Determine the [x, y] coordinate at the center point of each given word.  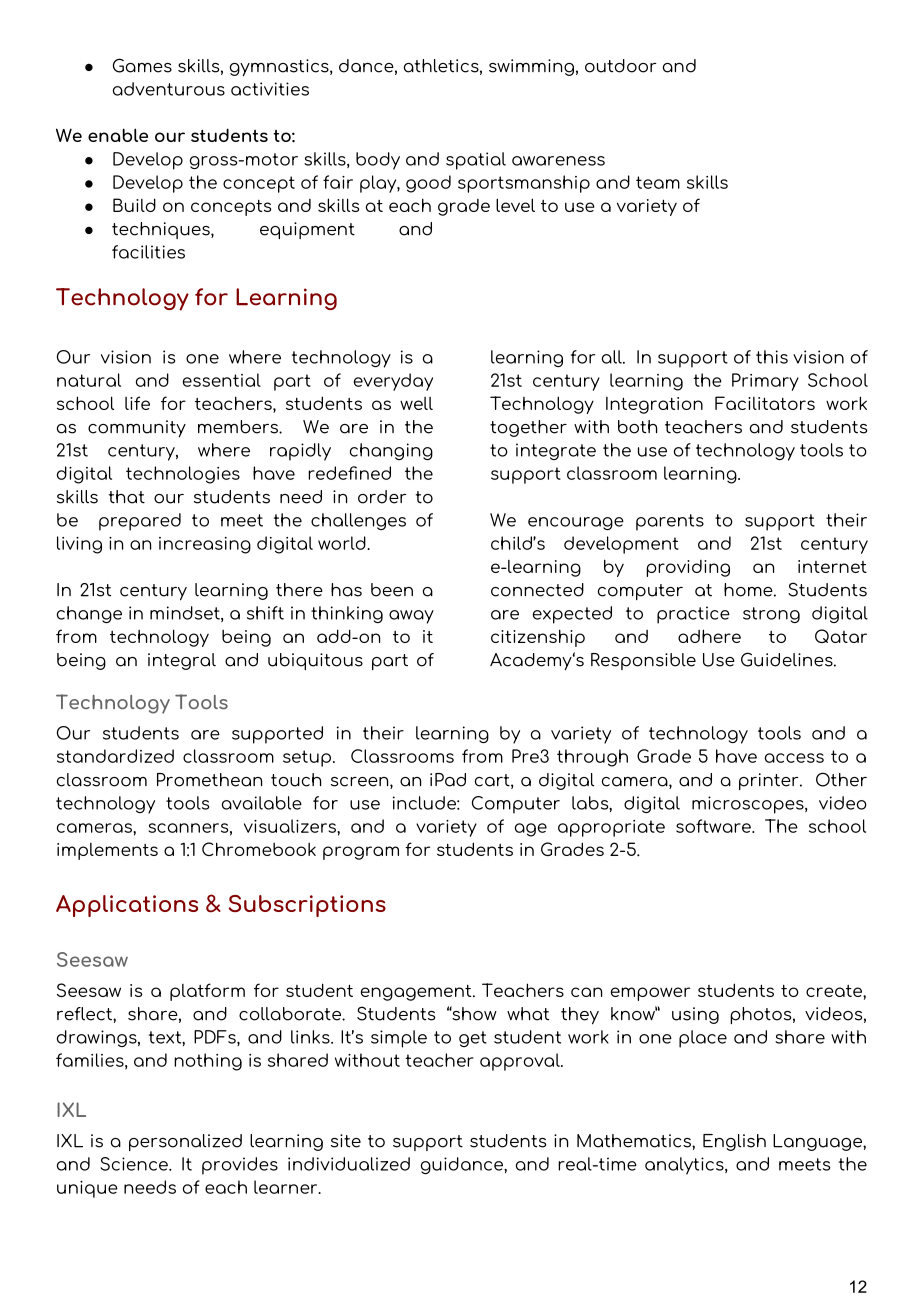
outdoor [620, 66]
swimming [531, 67]
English [734, 1142]
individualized [349, 1164]
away [411, 617]
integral [182, 661]
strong [771, 615]
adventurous [169, 89]
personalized [185, 1142]
